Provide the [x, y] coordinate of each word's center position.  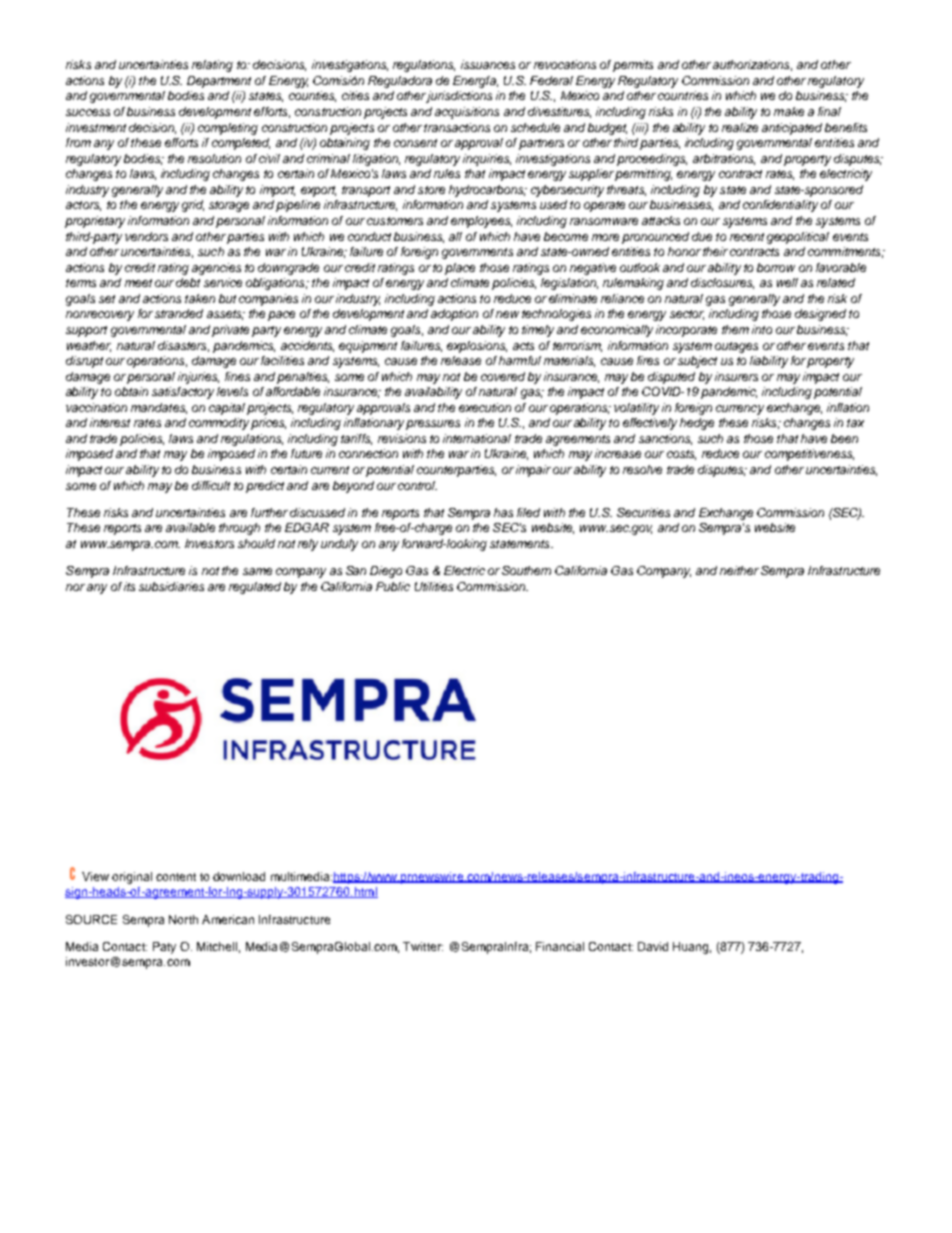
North [183, 919]
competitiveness [809, 455]
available [190, 527]
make [789, 111]
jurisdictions [459, 97]
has [503, 512]
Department [219, 82]
